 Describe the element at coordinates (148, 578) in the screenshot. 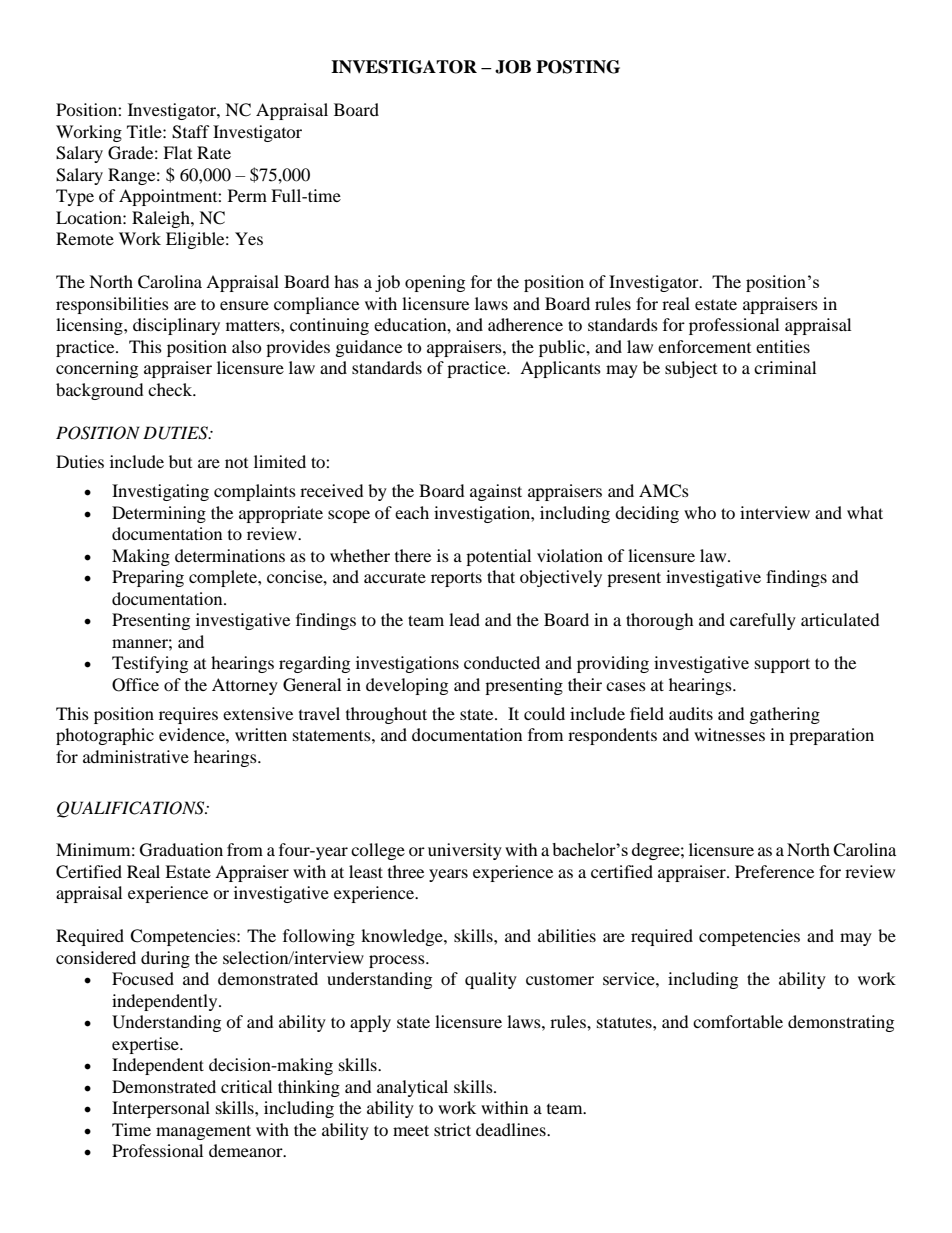

I see `Preparing` at that location.
